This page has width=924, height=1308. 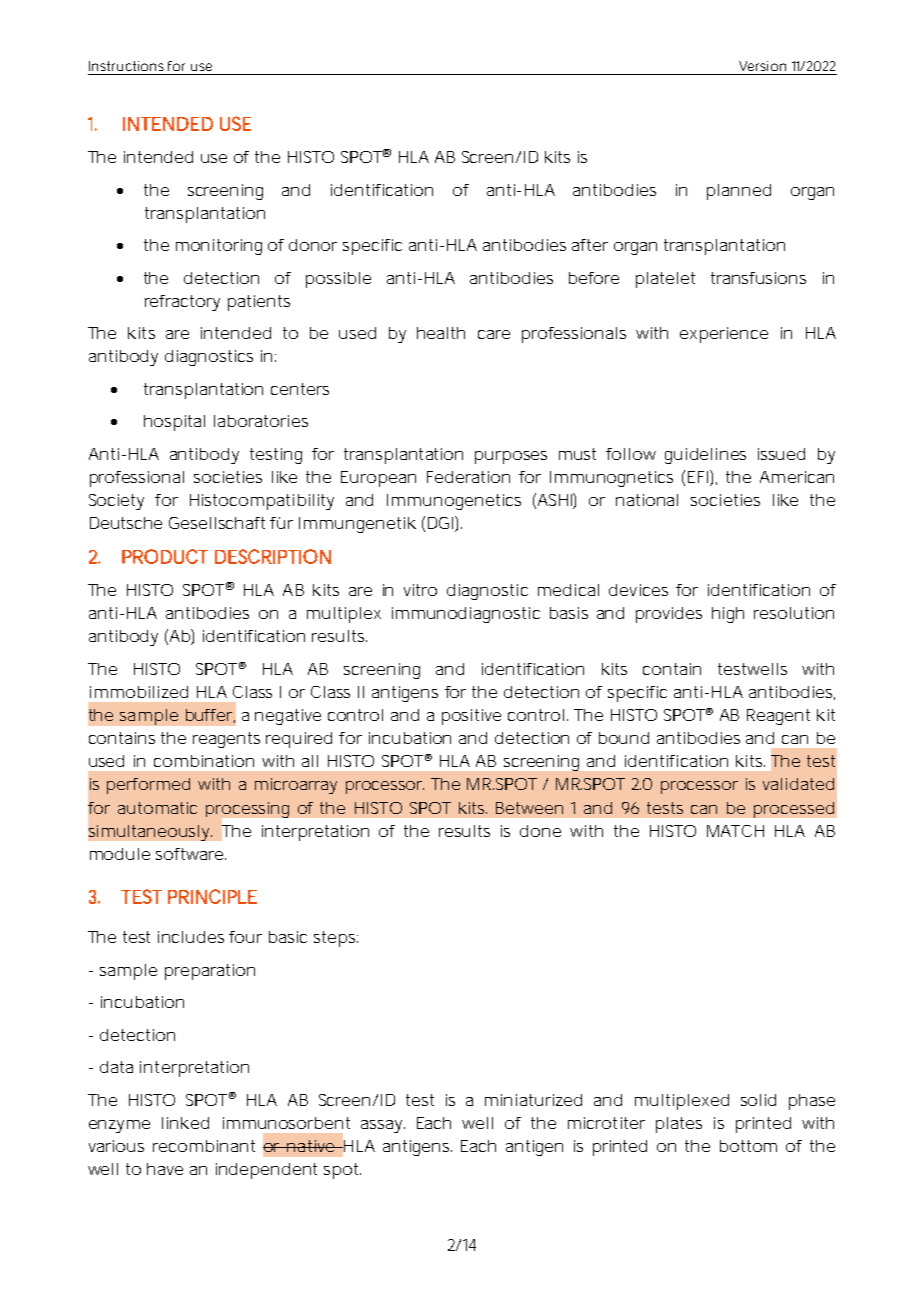 What do you see at coordinates (724, 335) in the page?
I see `experience` at bounding box center [724, 335].
